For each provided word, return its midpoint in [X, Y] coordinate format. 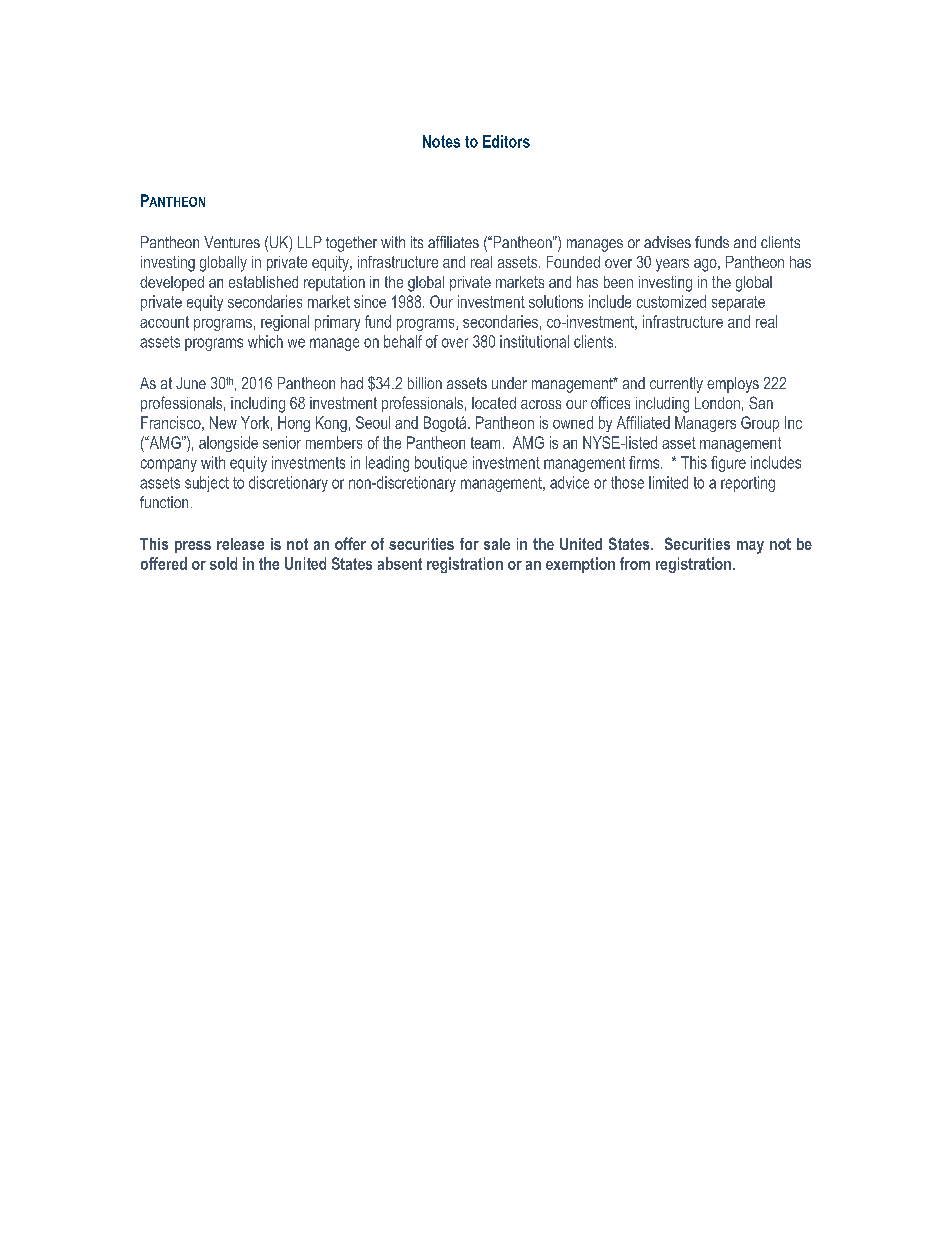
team [485, 443]
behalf [403, 341]
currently [676, 385]
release [240, 544]
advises [667, 242]
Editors [506, 141]
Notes [441, 141]
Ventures [232, 242]
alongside [228, 444]
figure [728, 464]
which [265, 341]
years [672, 265]
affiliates [453, 242]
